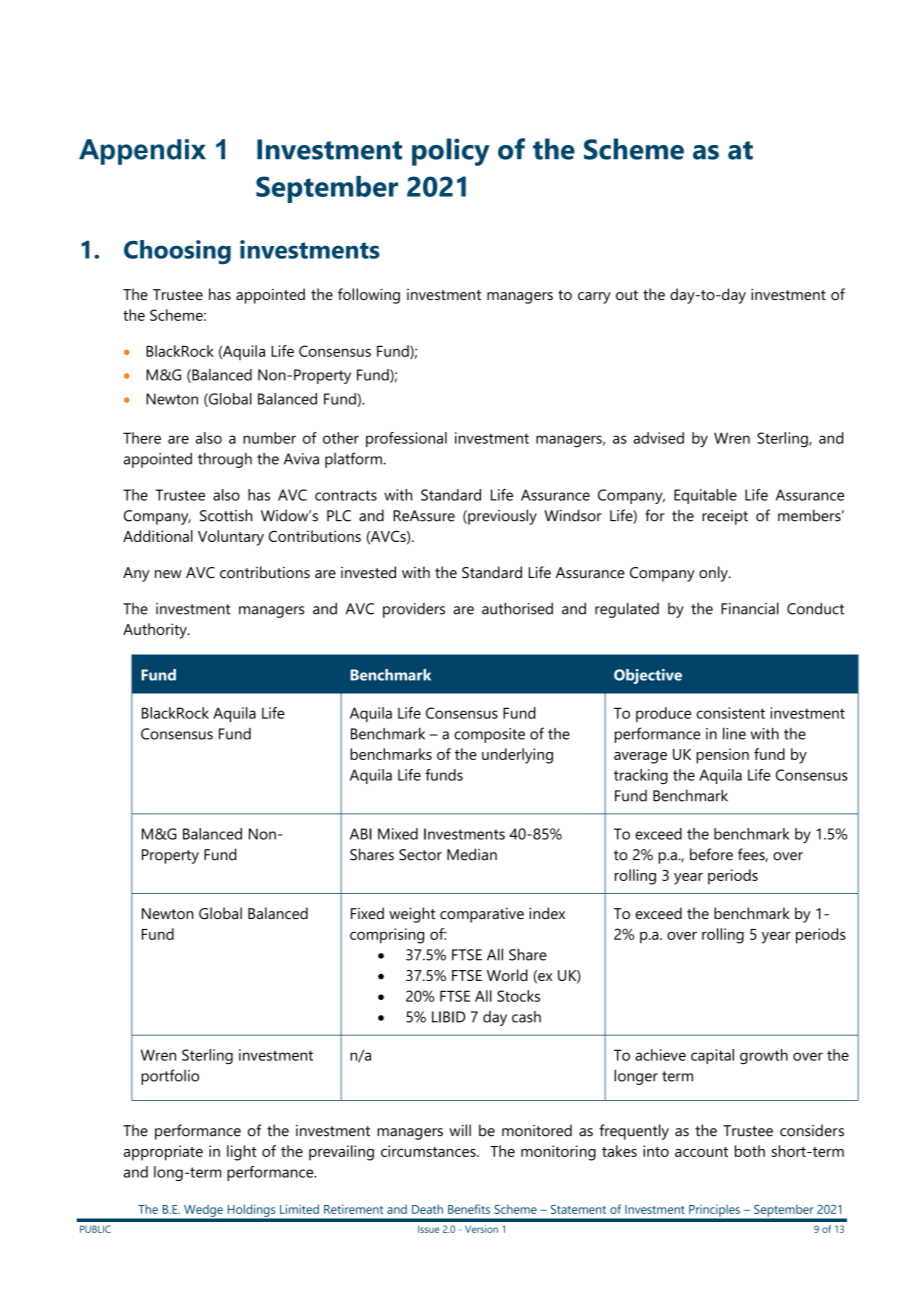 This screenshot has height=1308, width=924. What do you see at coordinates (142, 152) in the screenshot?
I see `Appendix` at bounding box center [142, 152].
